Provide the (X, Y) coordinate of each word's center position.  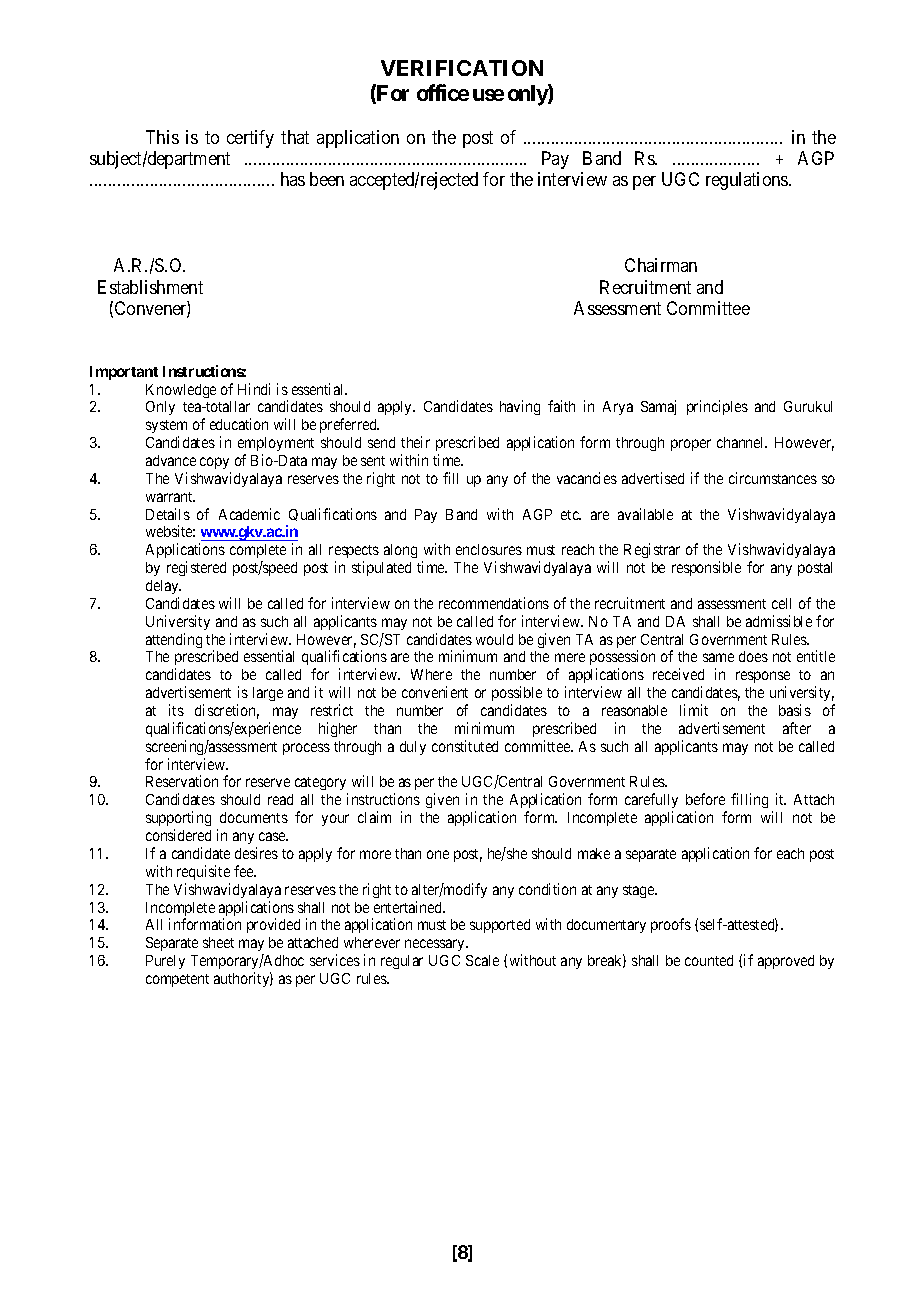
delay (163, 587)
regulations (748, 181)
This (162, 137)
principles (717, 407)
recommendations (494, 603)
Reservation (182, 781)
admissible (779, 621)
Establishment (150, 287)
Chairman (661, 265)
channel (742, 442)
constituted (465, 746)
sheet (218, 942)
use (488, 95)
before (705, 799)
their (415, 442)
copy (214, 463)
